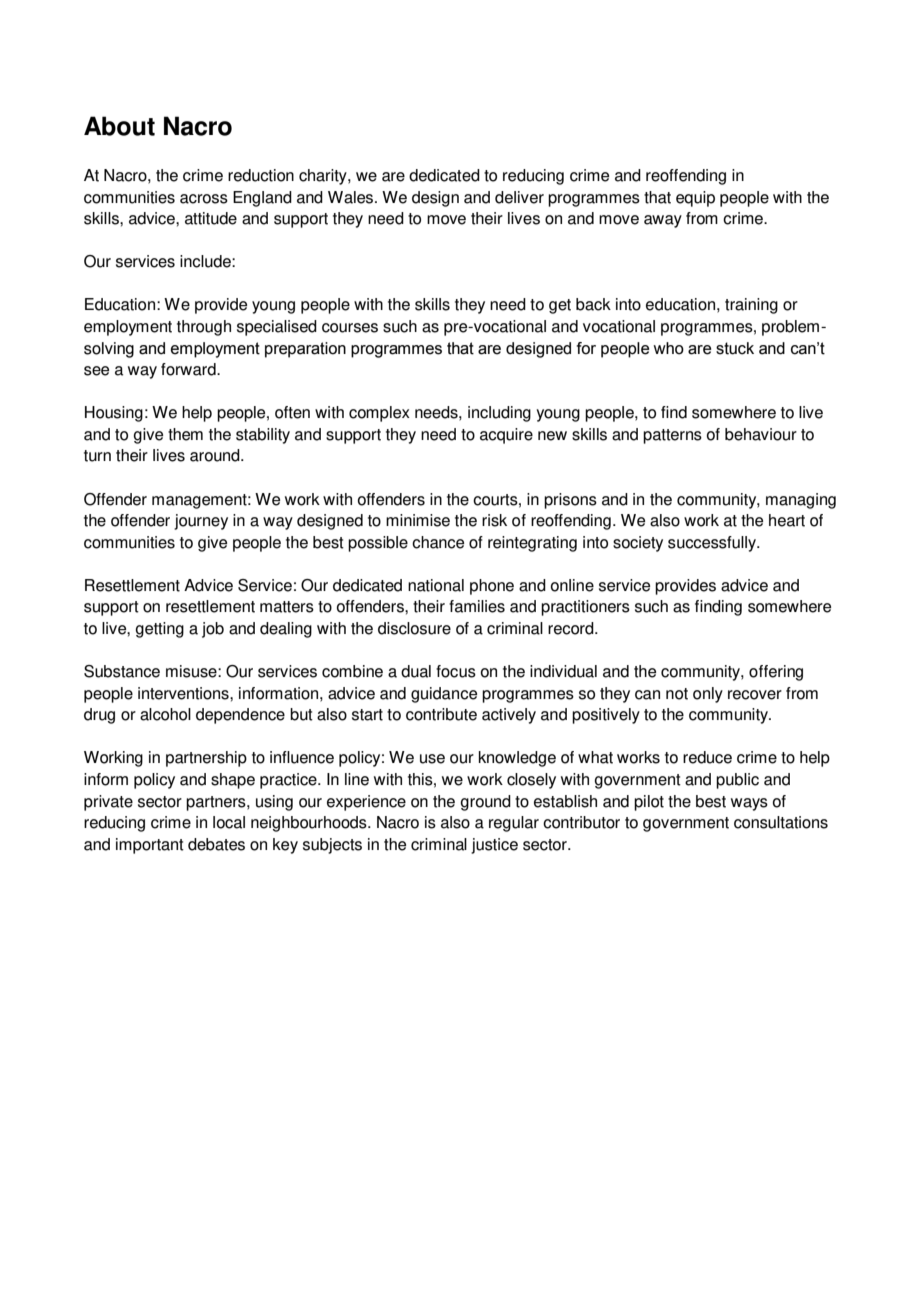  Describe the element at coordinates (119, 126) in the screenshot. I see `About` at that location.
